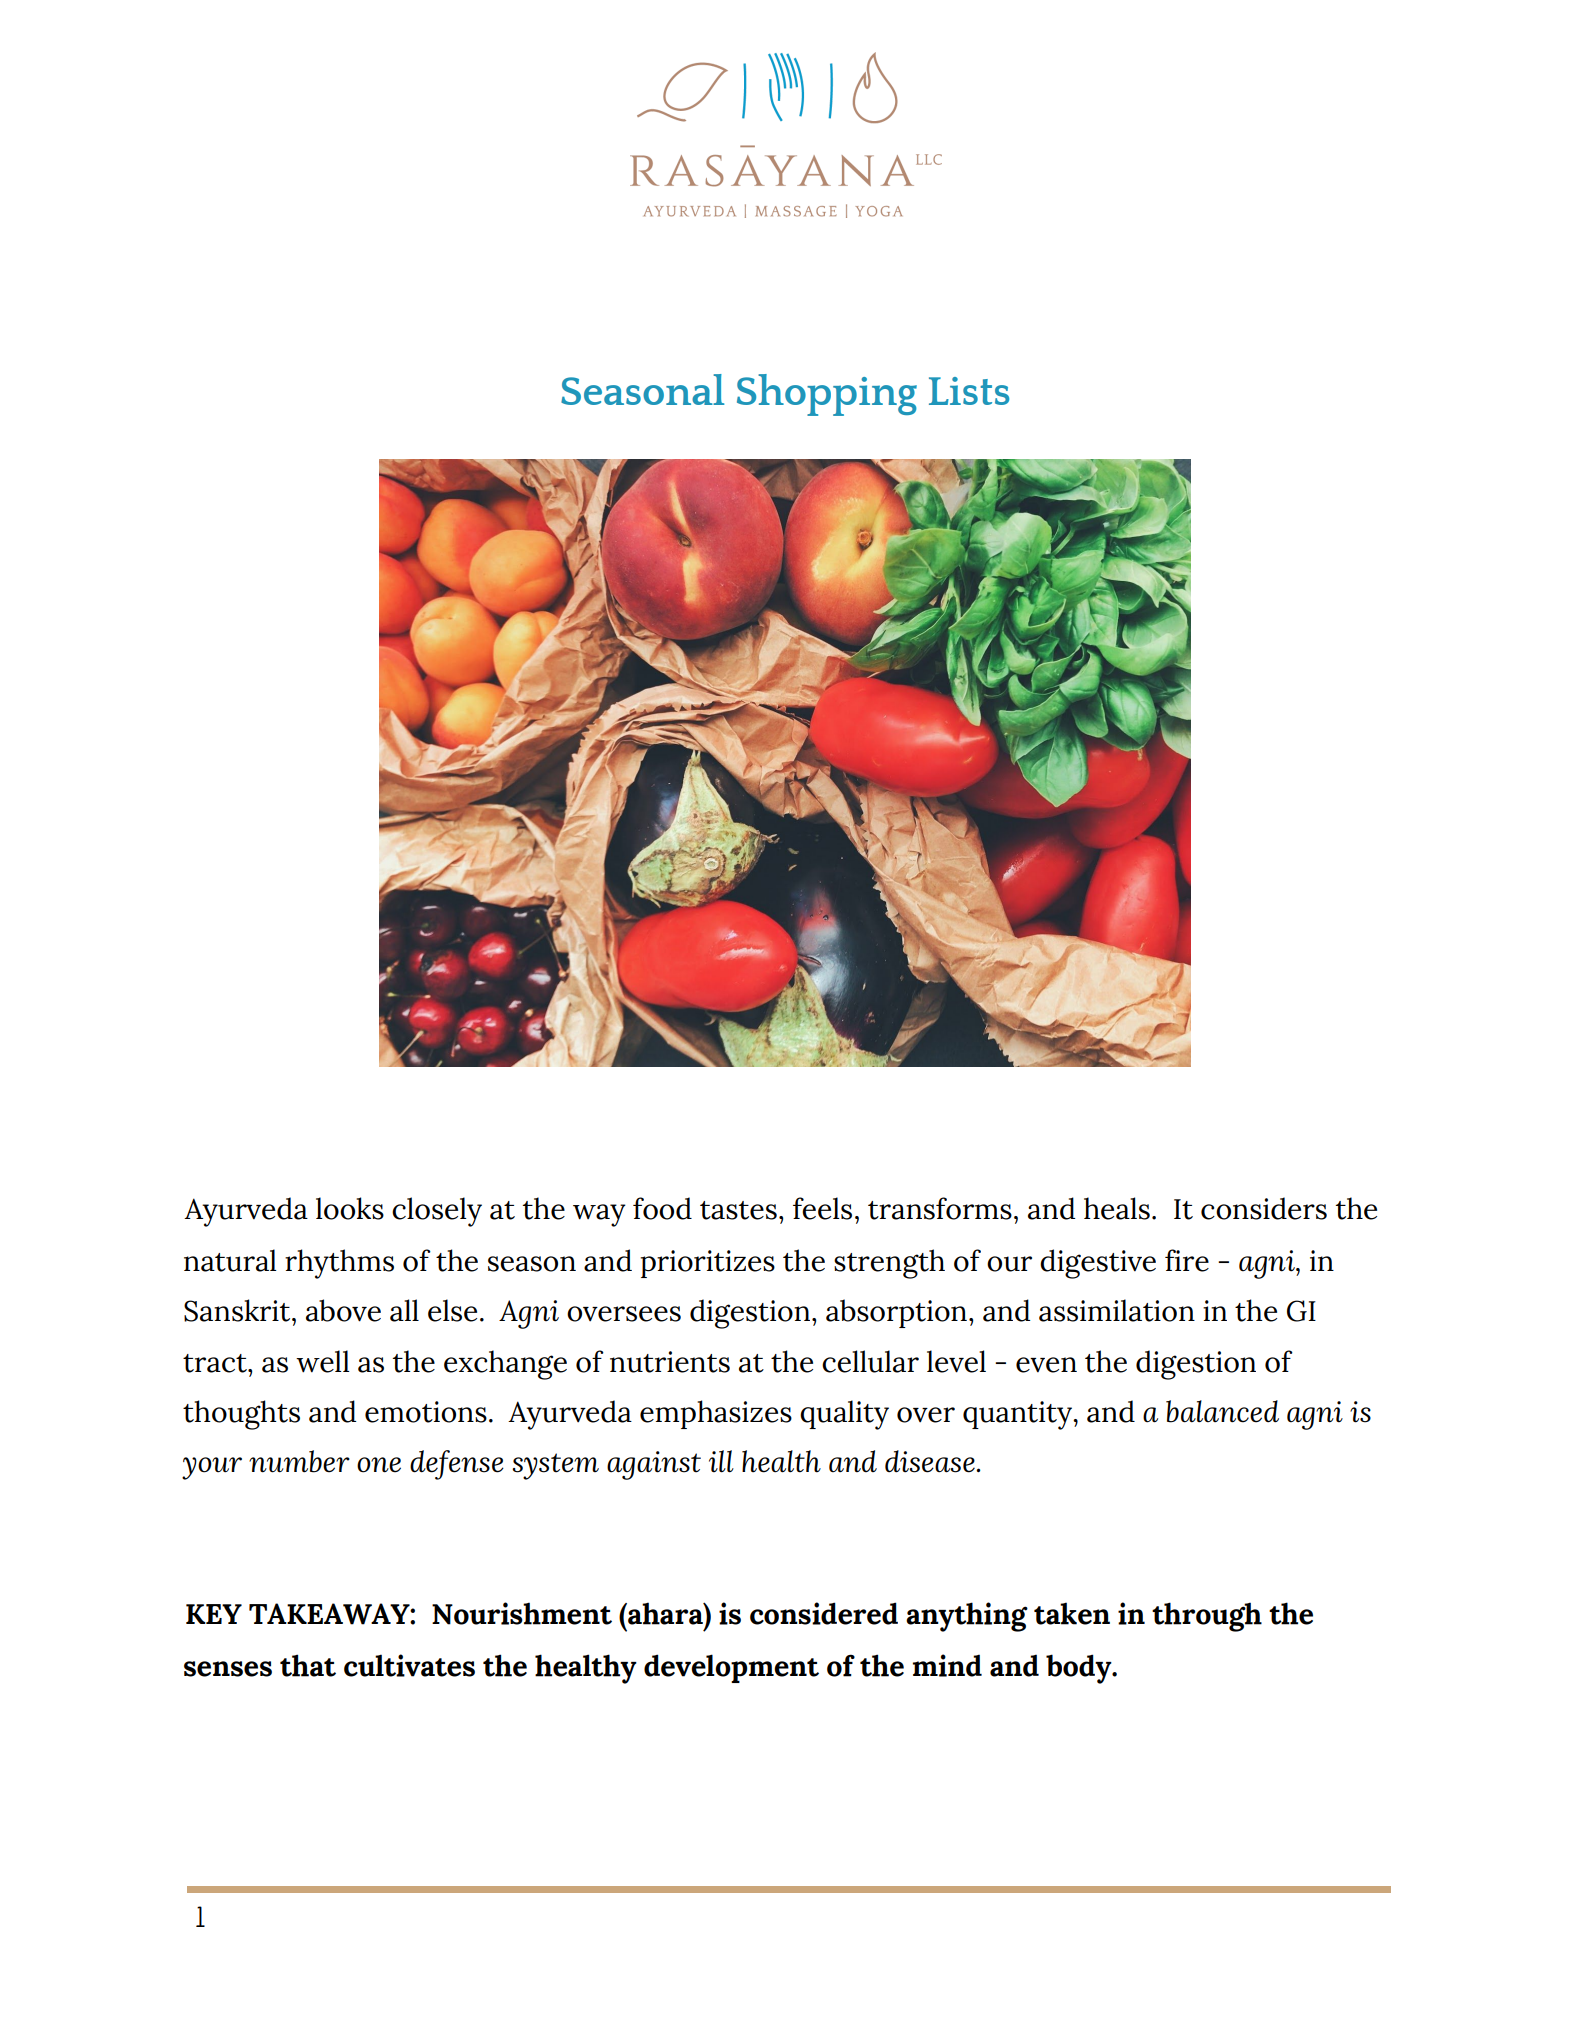 This page has height=2037, width=1574. What do you see at coordinates (827, 395) in the page?
I see `Shopping` at bounding box center [827, 395].
